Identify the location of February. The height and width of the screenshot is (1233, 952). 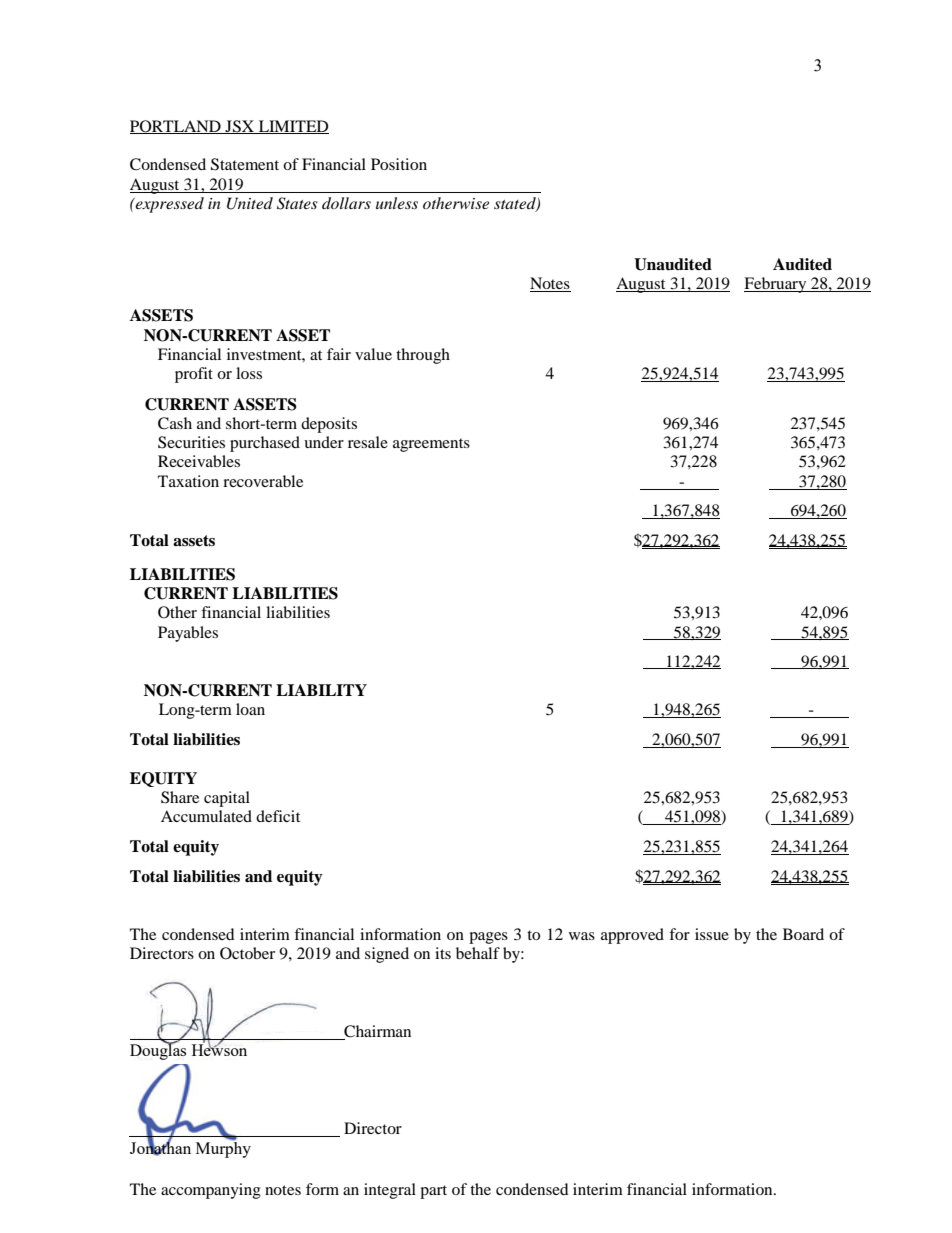
(776, 285).
